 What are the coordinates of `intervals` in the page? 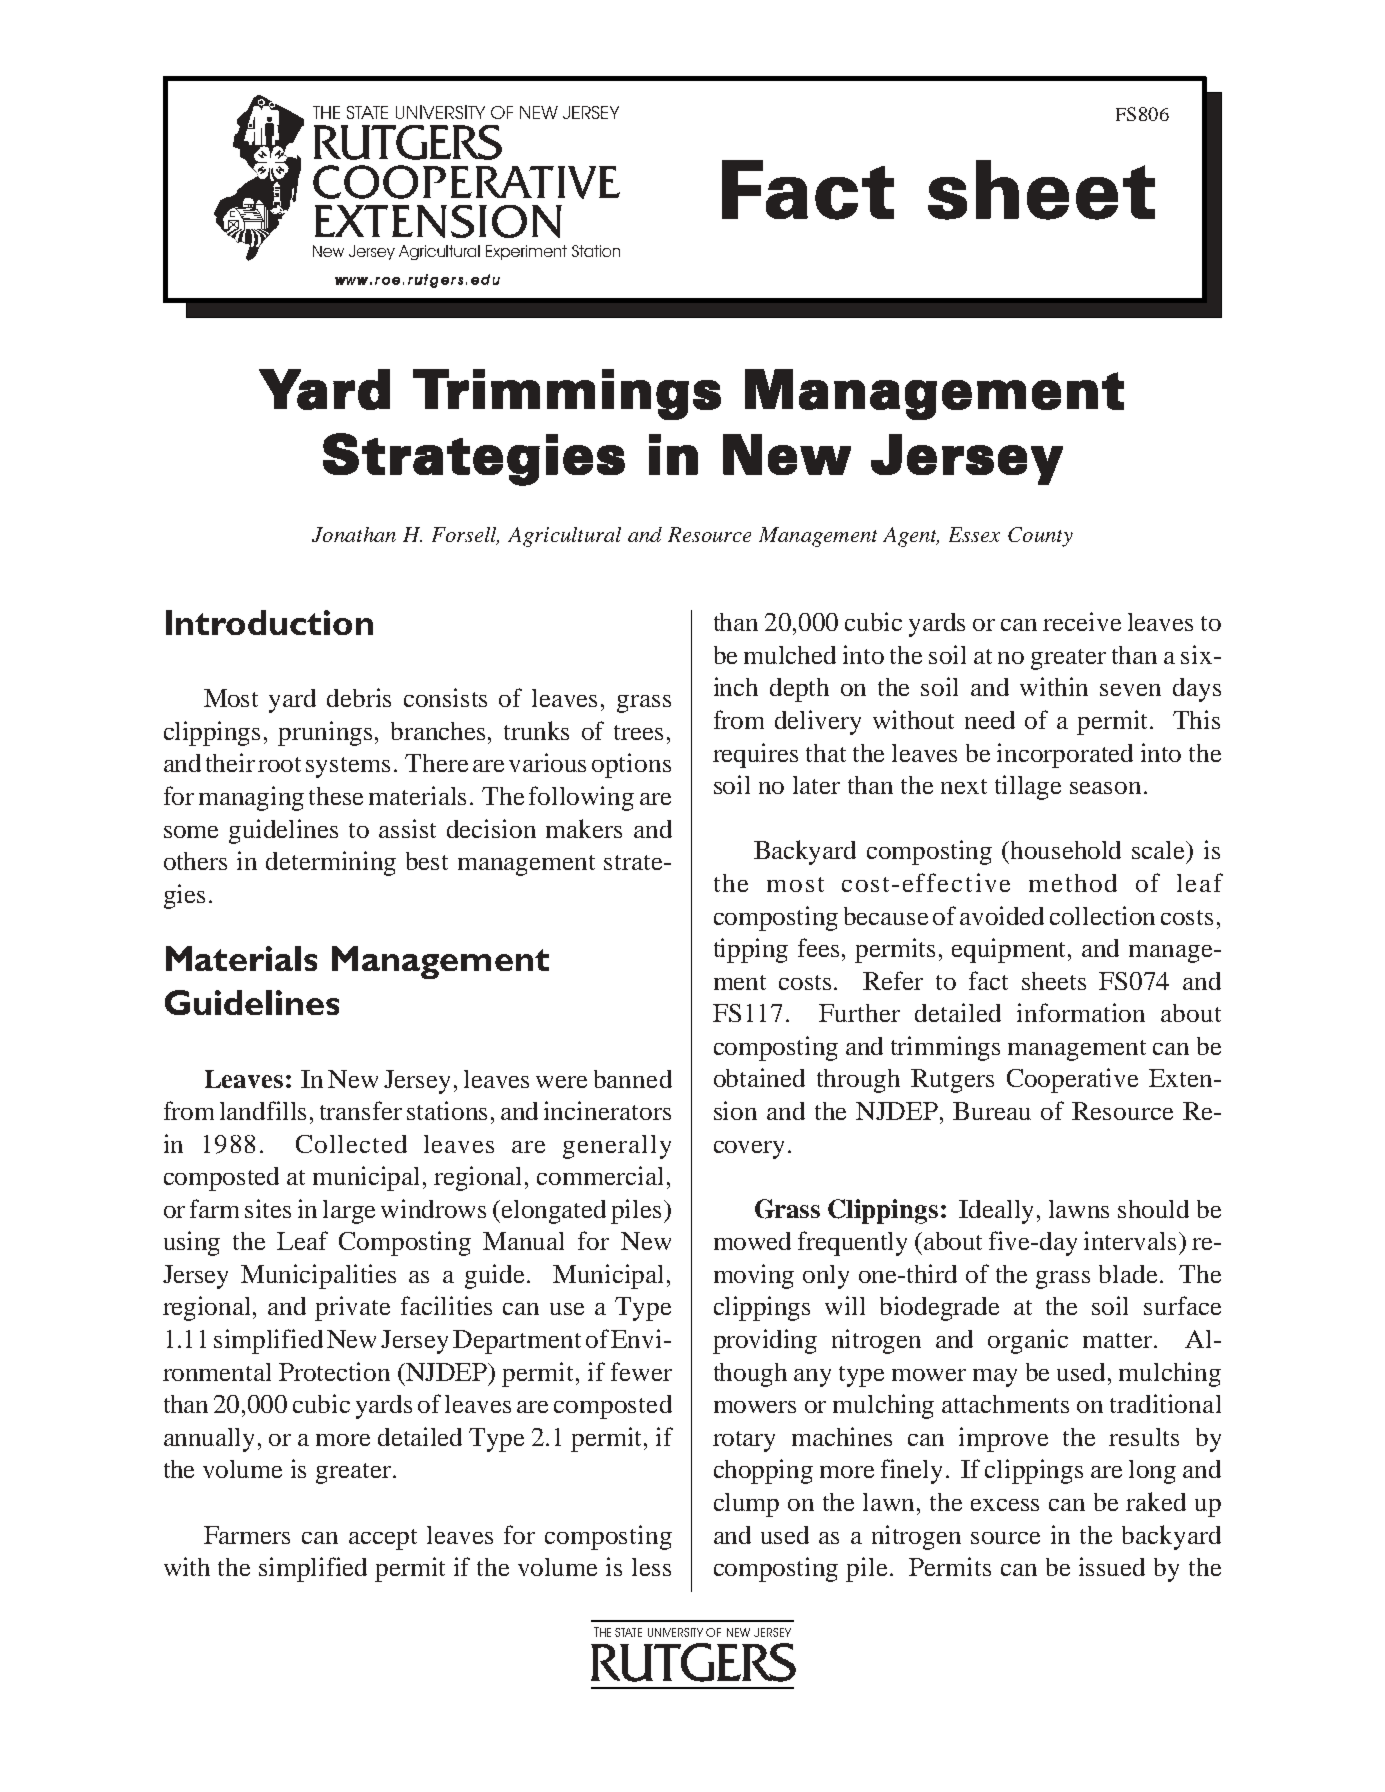 It's located at (1130, 1240).
